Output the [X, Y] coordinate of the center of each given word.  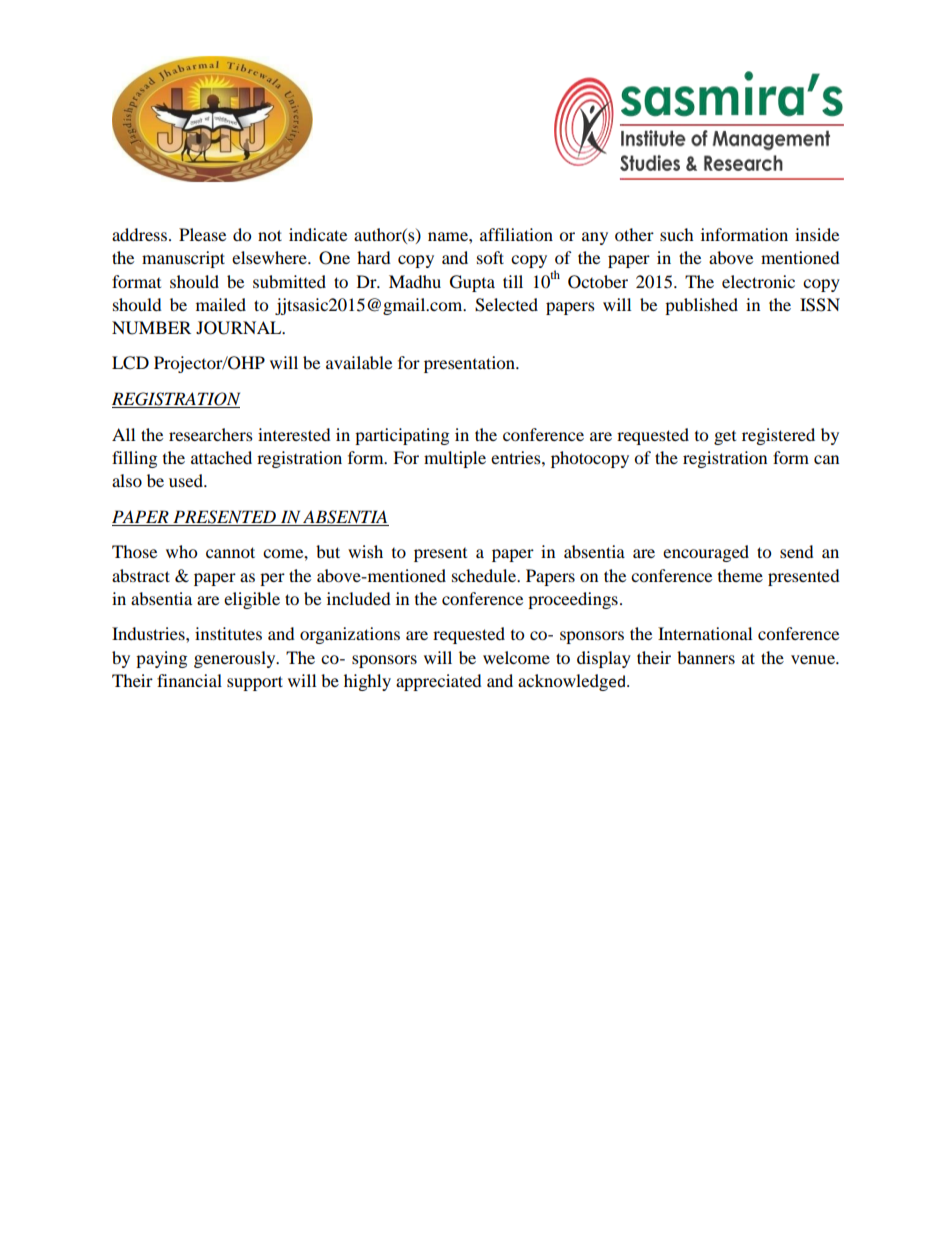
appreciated [439, 682]
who [181, 551]
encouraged [706, 553]
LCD [130, 363]
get [725, 438]
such [677, 234]
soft [490, 257]
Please [202, 234]
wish [365, 551]
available [359, 362]
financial [189, 680]
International [705, 633]
